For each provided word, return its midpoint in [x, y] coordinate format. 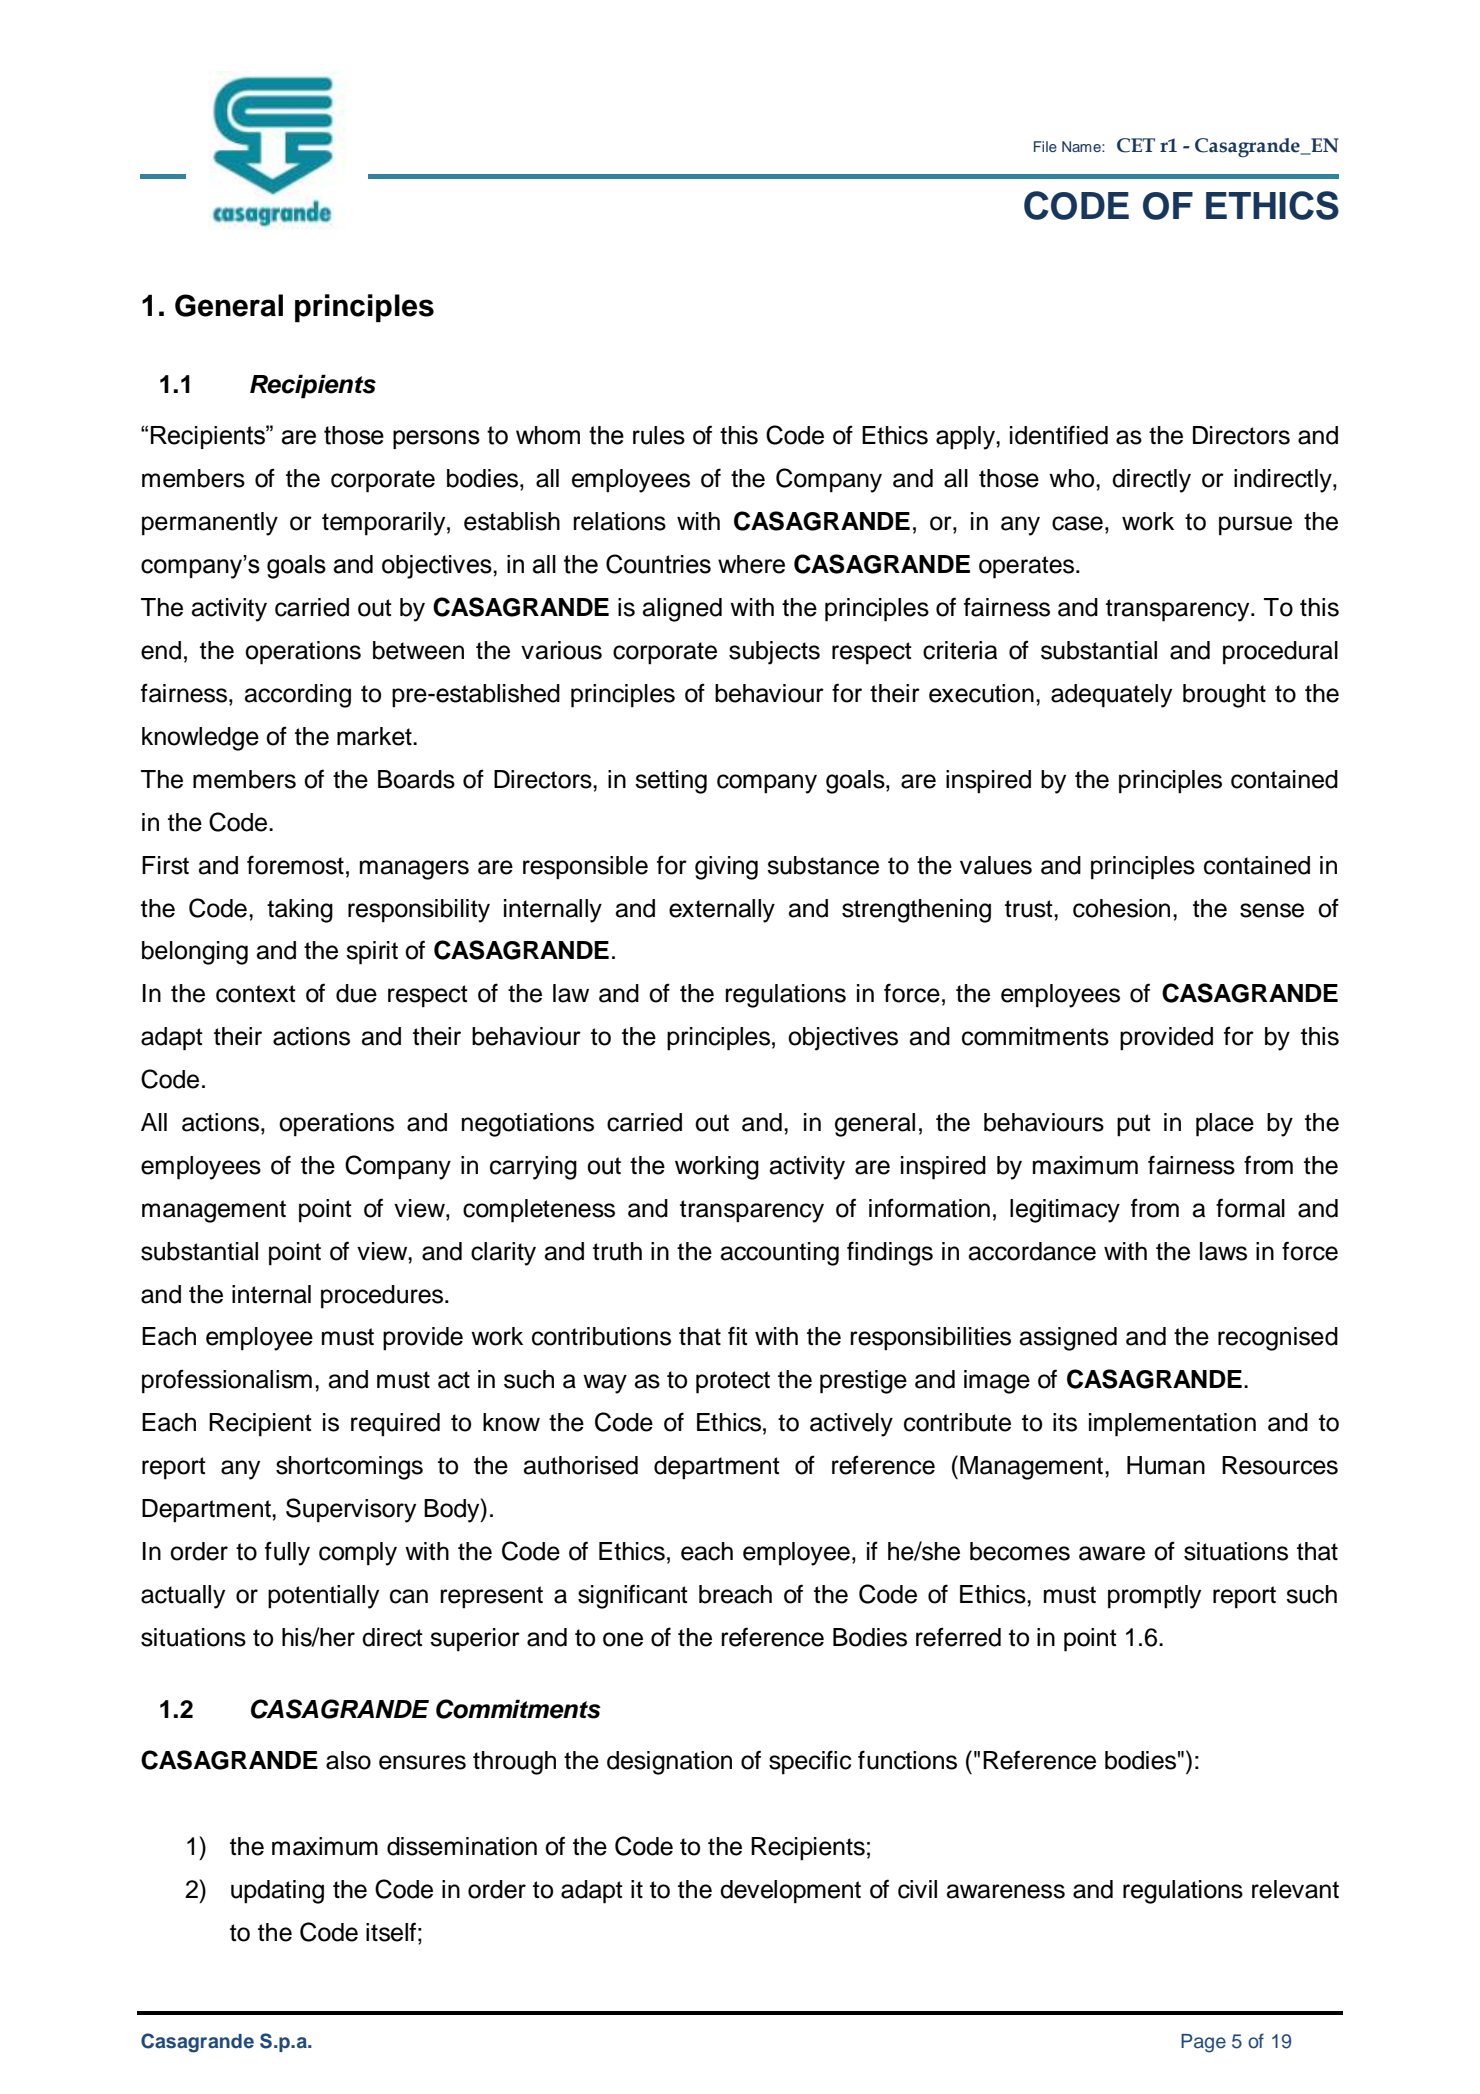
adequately [1111, 696]
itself [391, 1932]
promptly [1154, 1597]
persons [436, 439]
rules [659, 435]
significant [633, 1596]
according [298, 696]
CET [1136, 145]
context [256, 994]
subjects [774, 653]
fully [287, 1553]
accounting [780, 1254]
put [1134, 1125]
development [790, 1892]
